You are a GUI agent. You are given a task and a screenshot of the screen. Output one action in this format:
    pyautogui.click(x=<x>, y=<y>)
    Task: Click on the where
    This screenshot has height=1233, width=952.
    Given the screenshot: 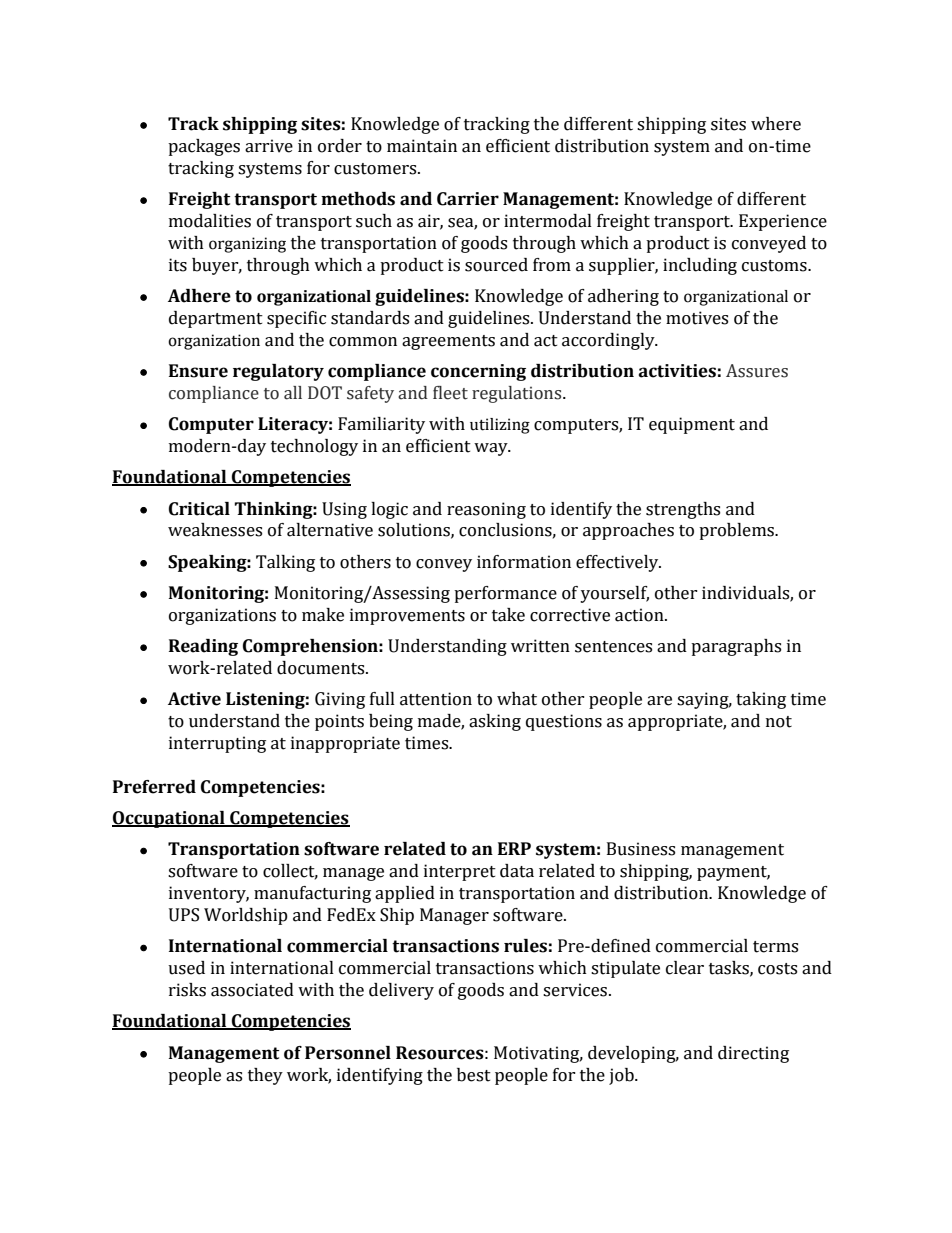 What is the action you would take?
    pyautogui.click(x=776, y=124)
